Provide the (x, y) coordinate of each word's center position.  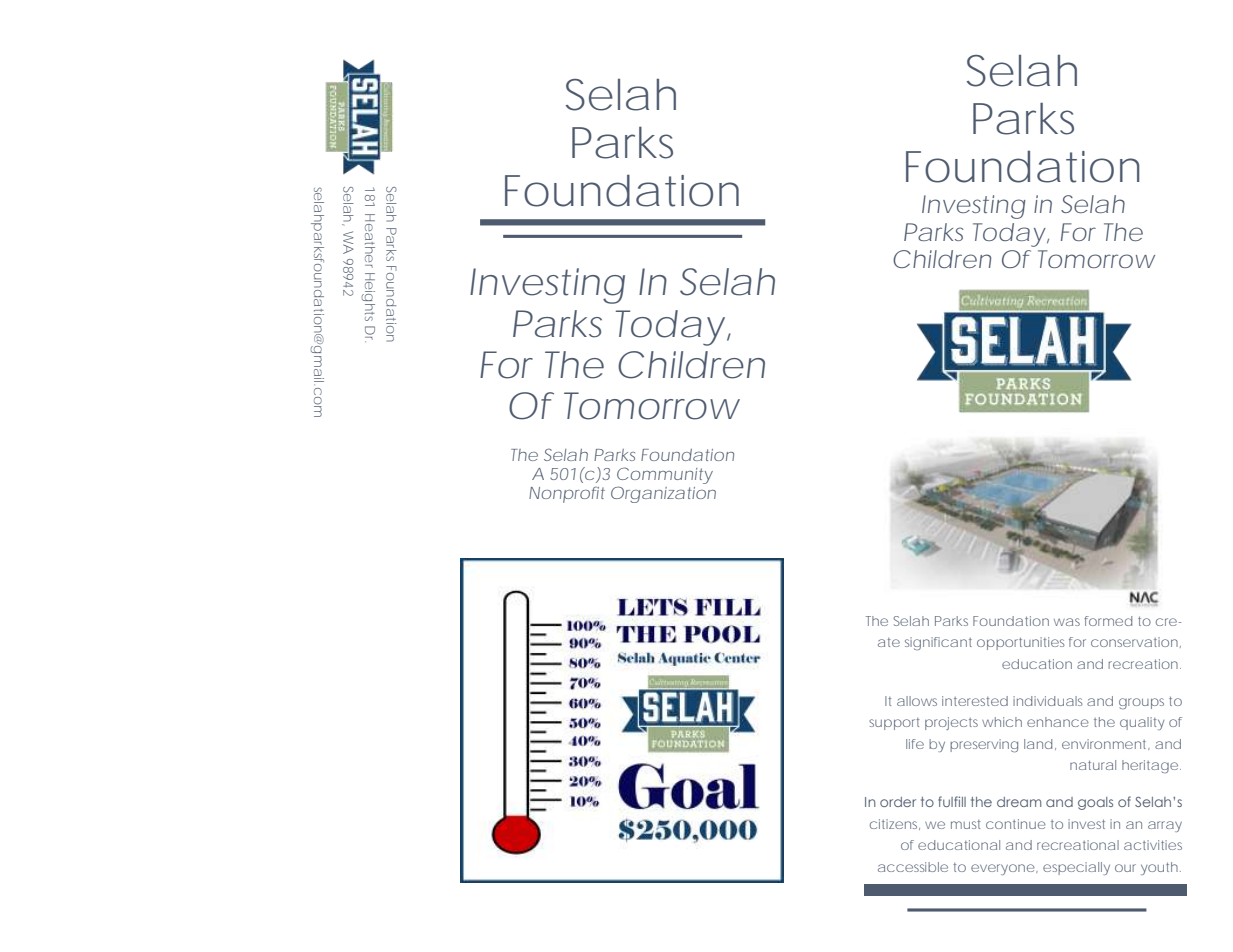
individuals (1048, 701)
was (1067, 622)
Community (665, 475)
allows (917, 701)
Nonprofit (567, 494)
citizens (895, 824)
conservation (1134, 642)
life (915, 744)
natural (1093, 765)
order (898, 802)
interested (975, 701)
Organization (663, 494)
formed (1108, 621)
